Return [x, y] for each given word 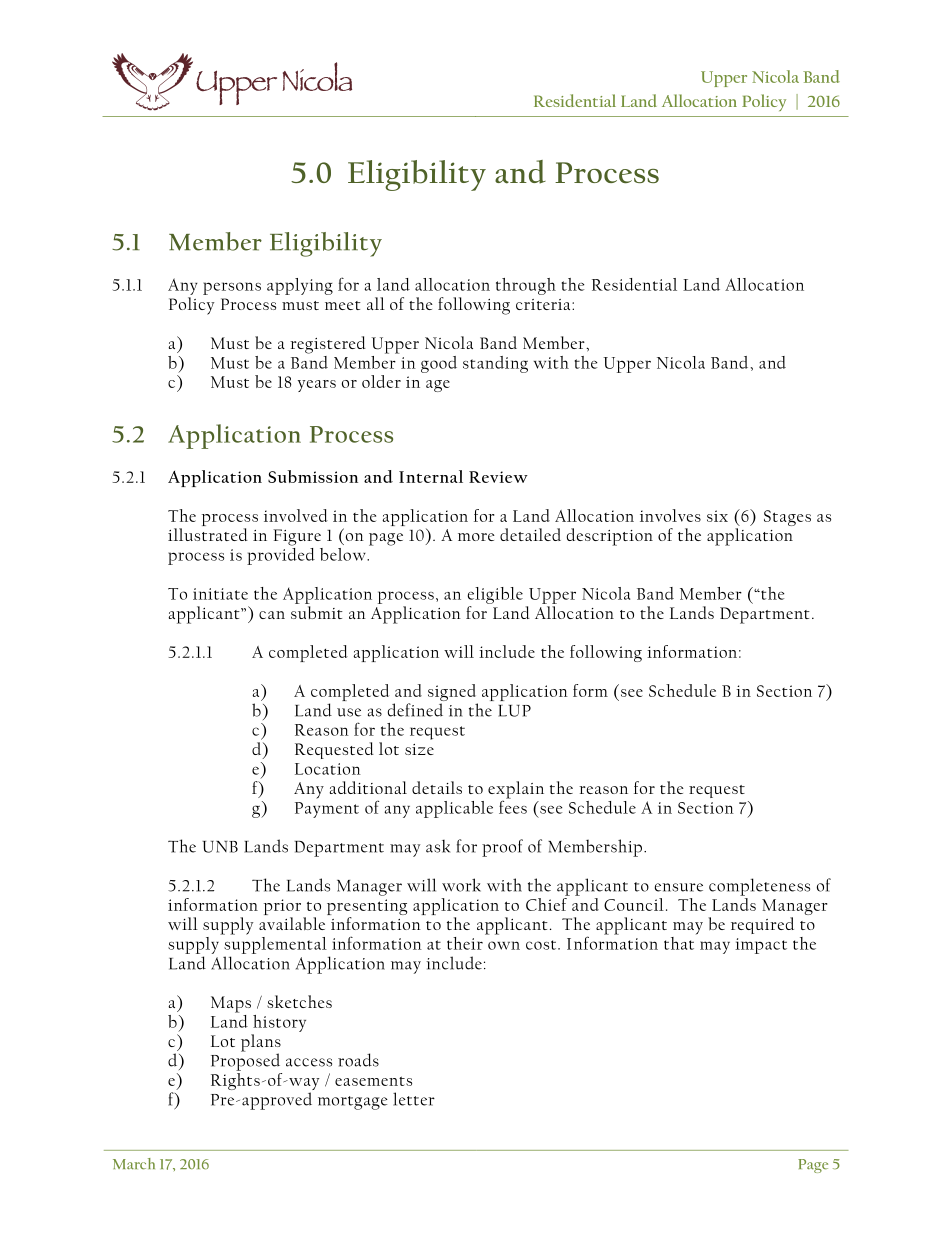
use [349, 712]
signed [453, 694]
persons [232, 288]
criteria [544, 304]
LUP [514, 711]
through [526, 286]
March [134, 1164]
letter [414, 1099]
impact [761, 946]
